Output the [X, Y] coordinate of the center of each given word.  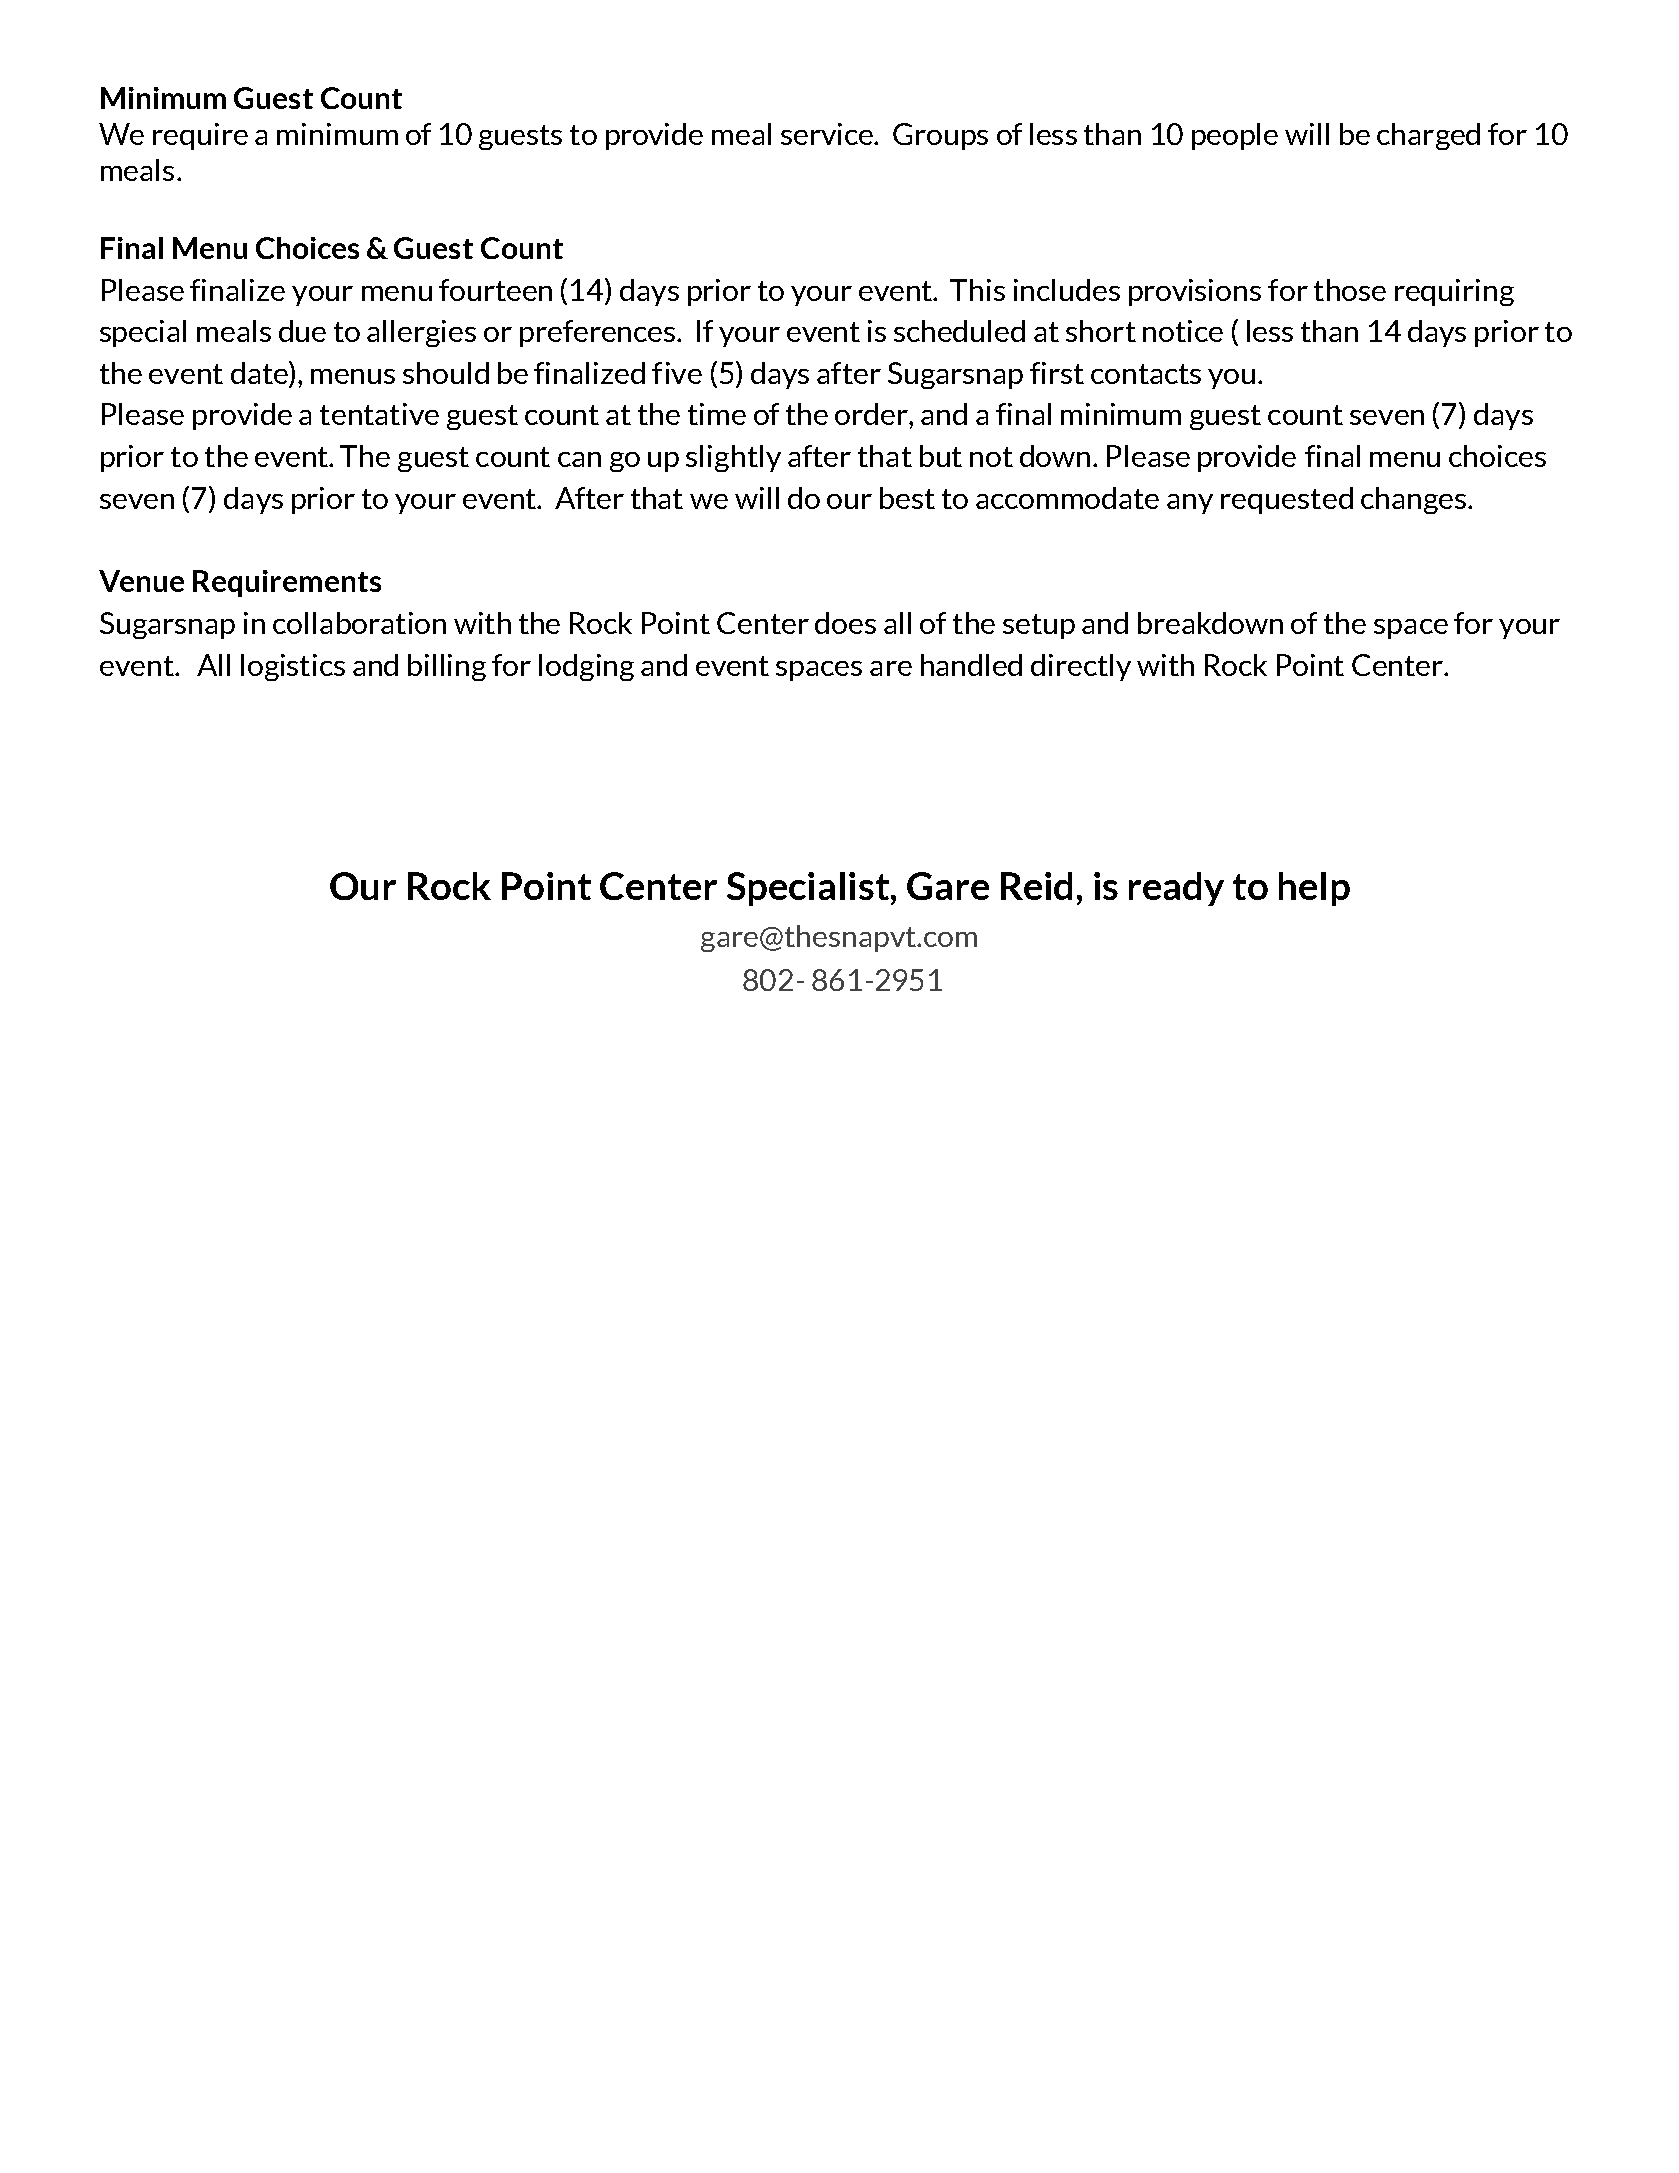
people [1235, 136]
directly [1081, 667]
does [845, 623]
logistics [293, 667]
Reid [1036, 886]
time [717, 414]
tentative [379, 414]
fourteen [495, 290]
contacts [1146, 374]
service [828, 134]
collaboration [359, 623]
